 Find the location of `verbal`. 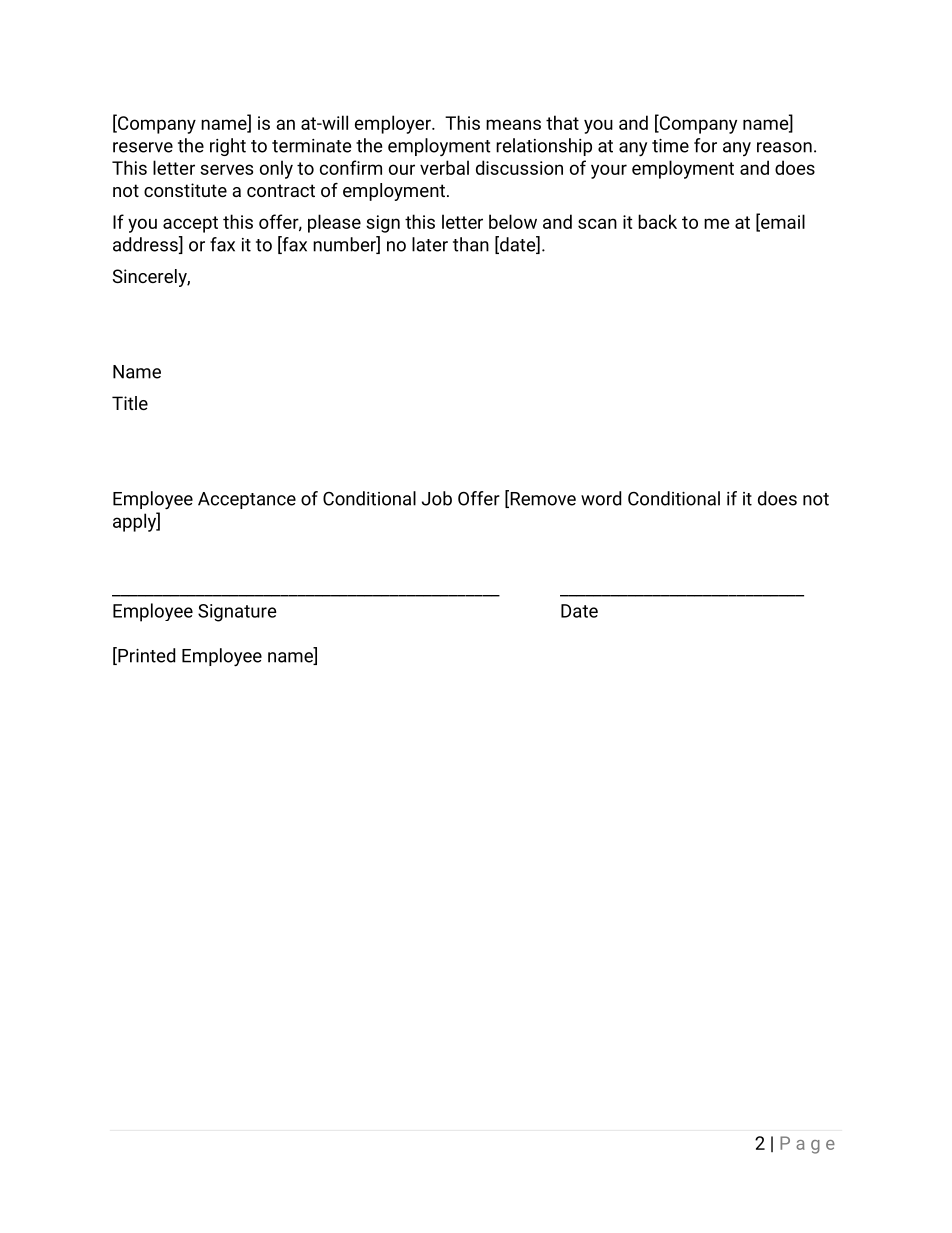

verbal is located at coordinates (444, 167).
